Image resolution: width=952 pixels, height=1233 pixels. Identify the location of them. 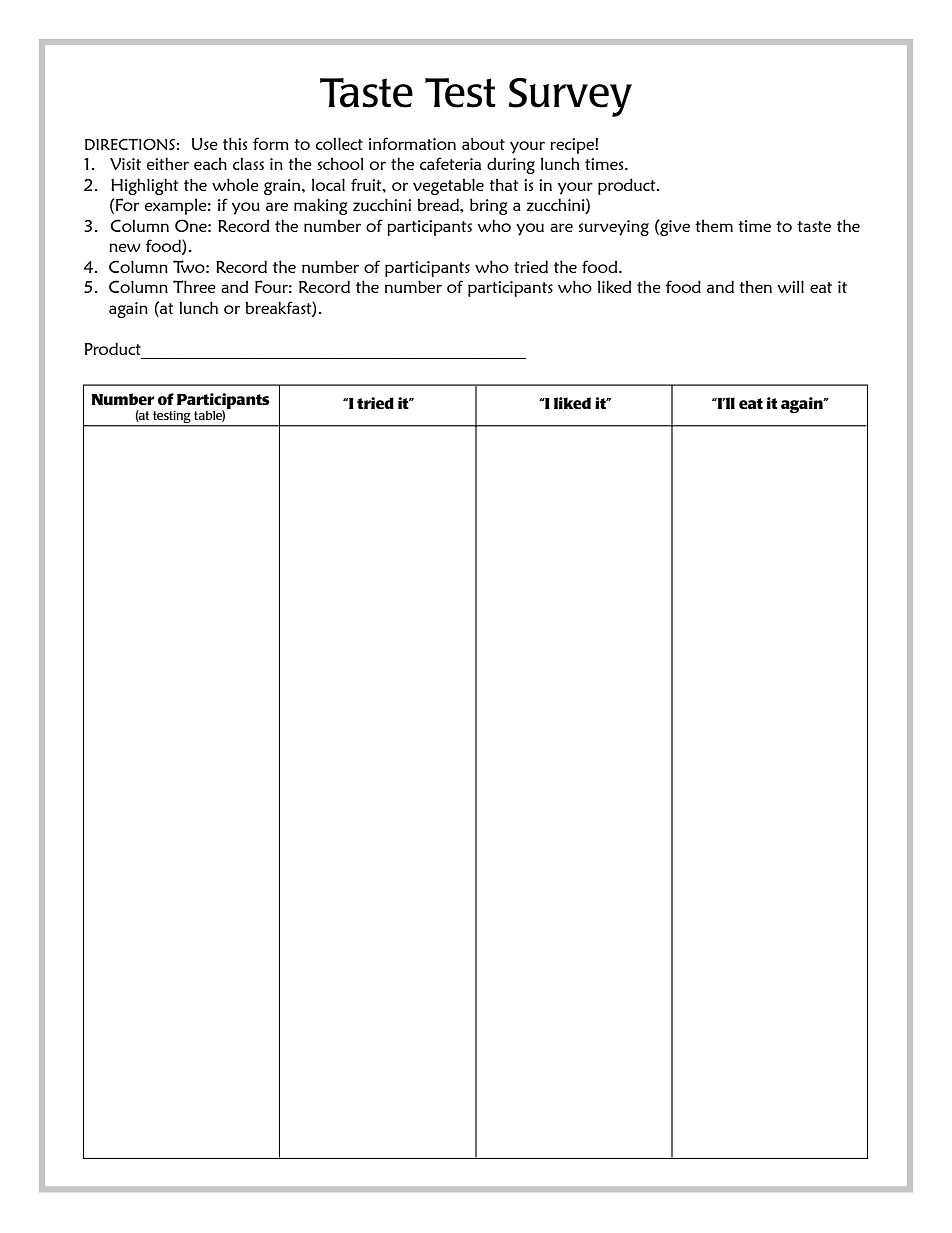
(714, 225).
